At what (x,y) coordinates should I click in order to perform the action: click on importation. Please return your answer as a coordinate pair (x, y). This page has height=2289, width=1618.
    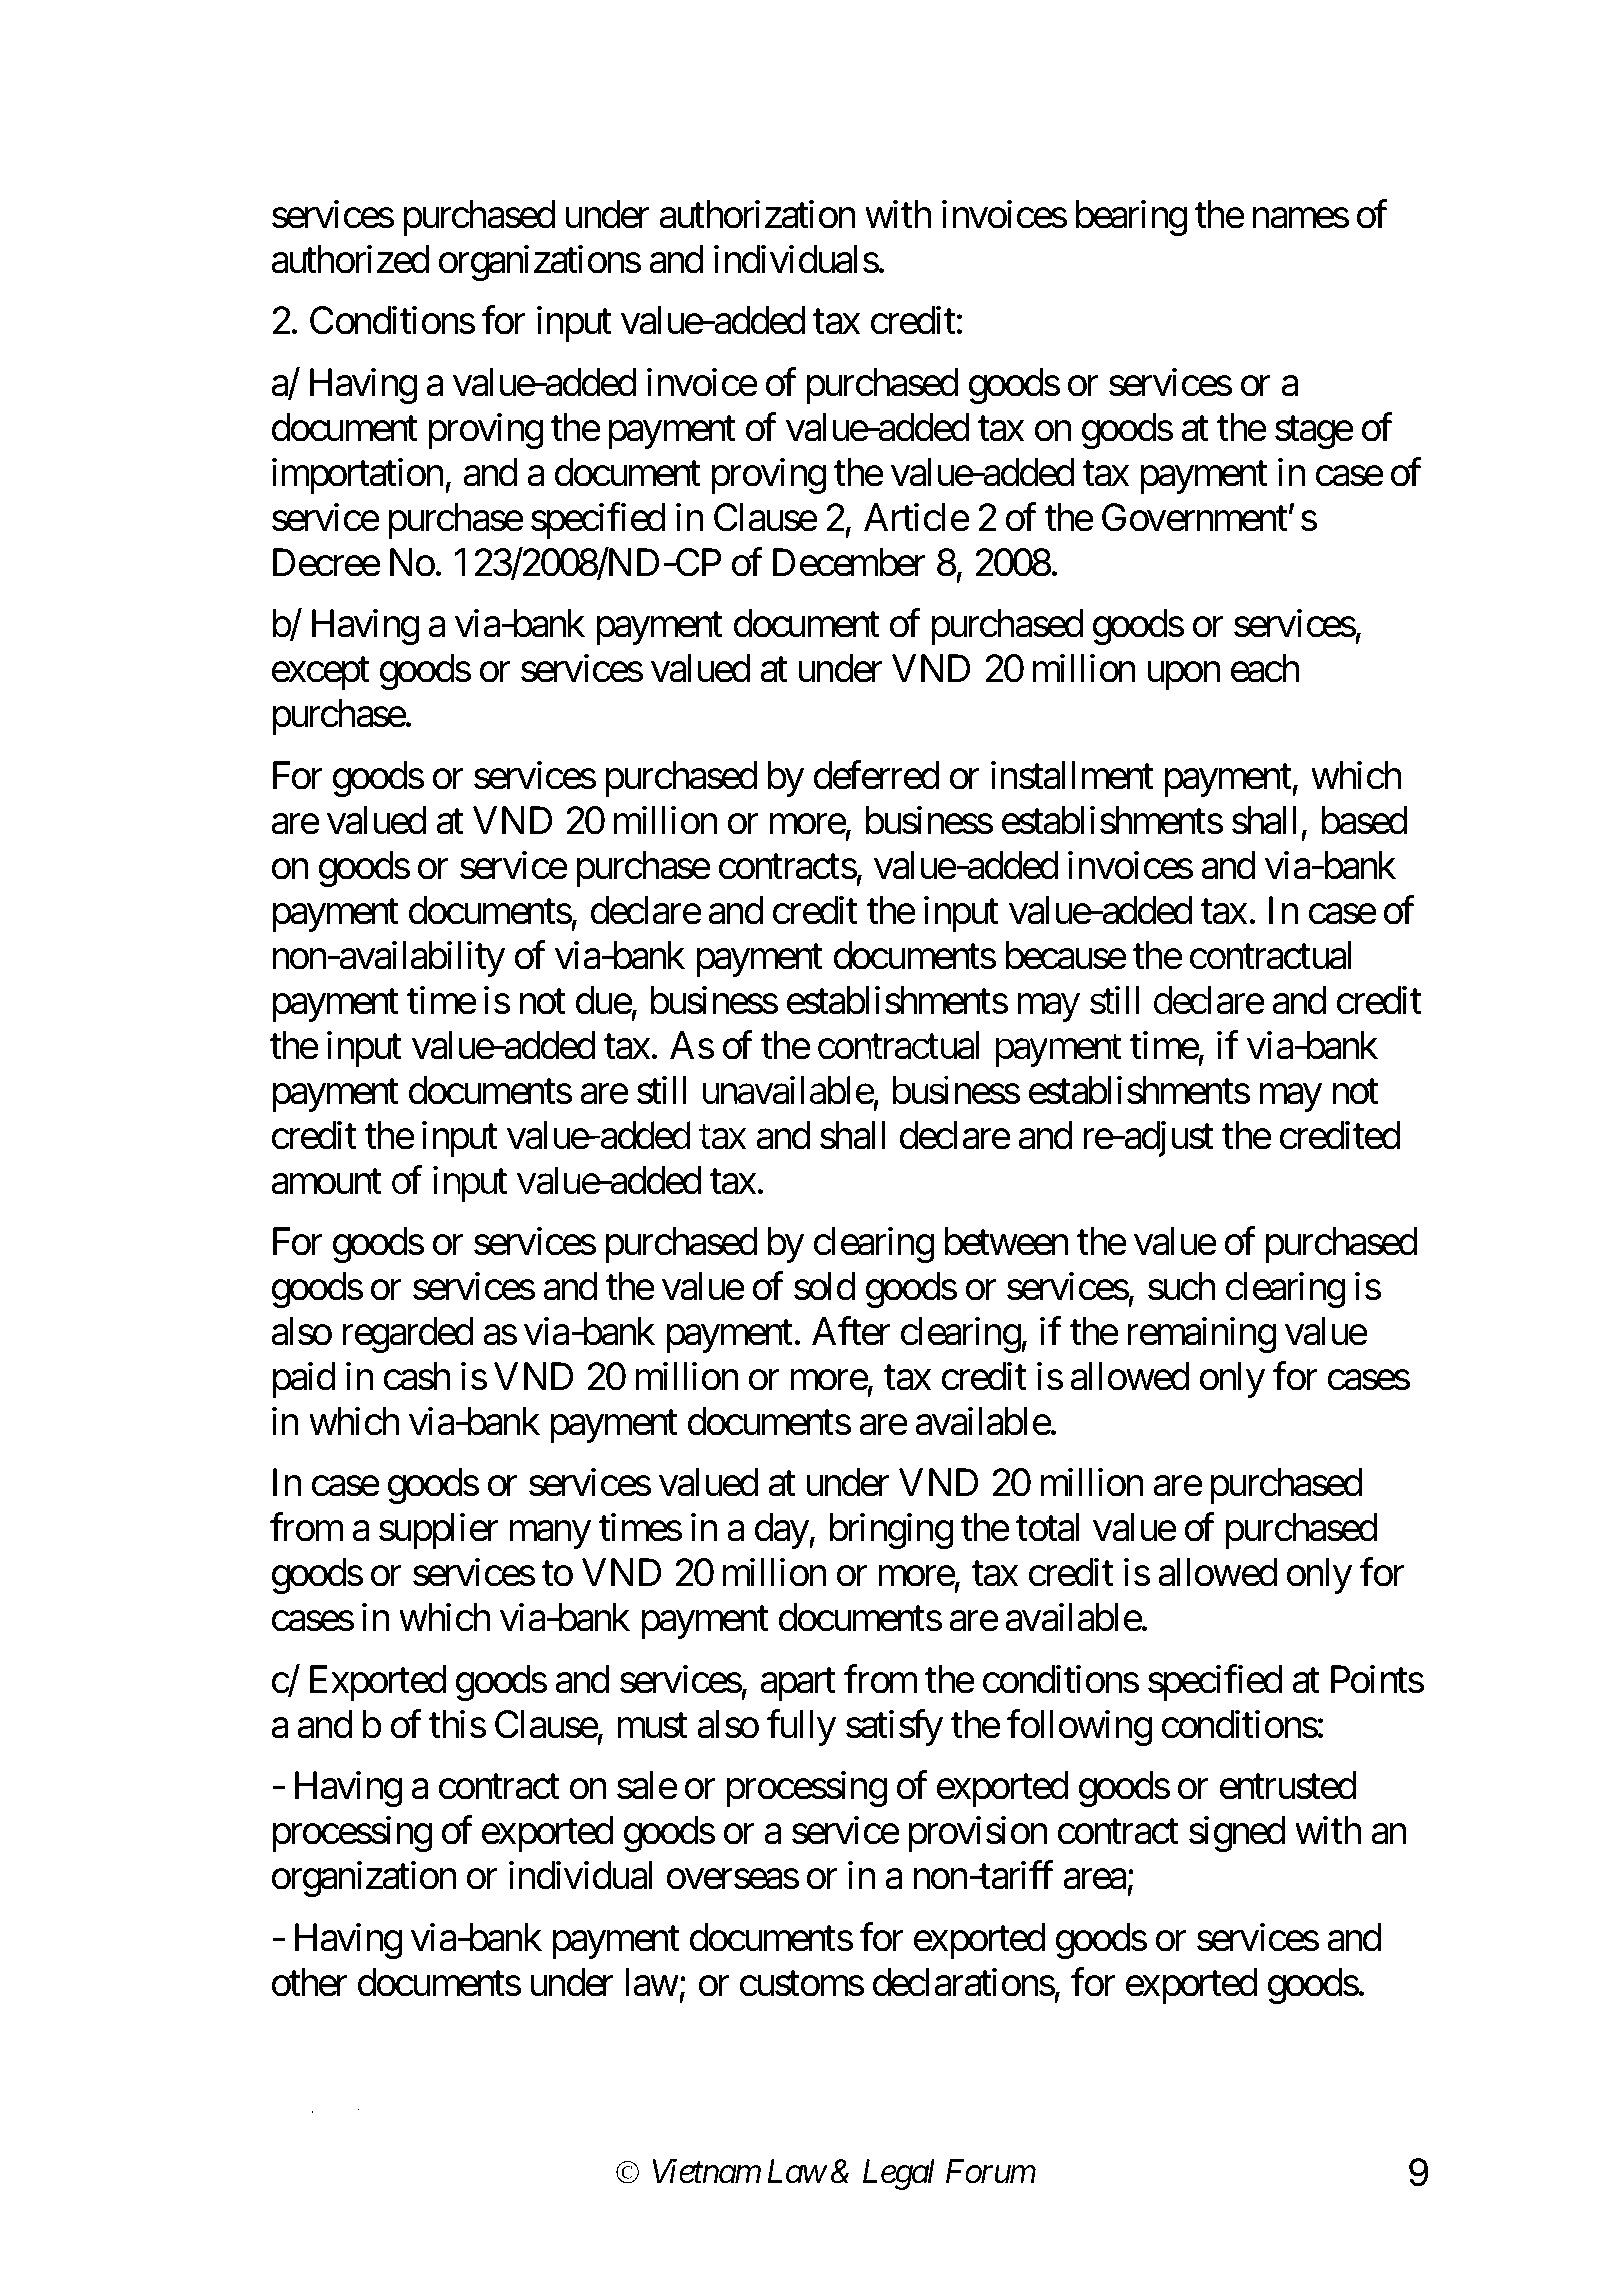
    Looking at the image, I should click on (359, 476).
